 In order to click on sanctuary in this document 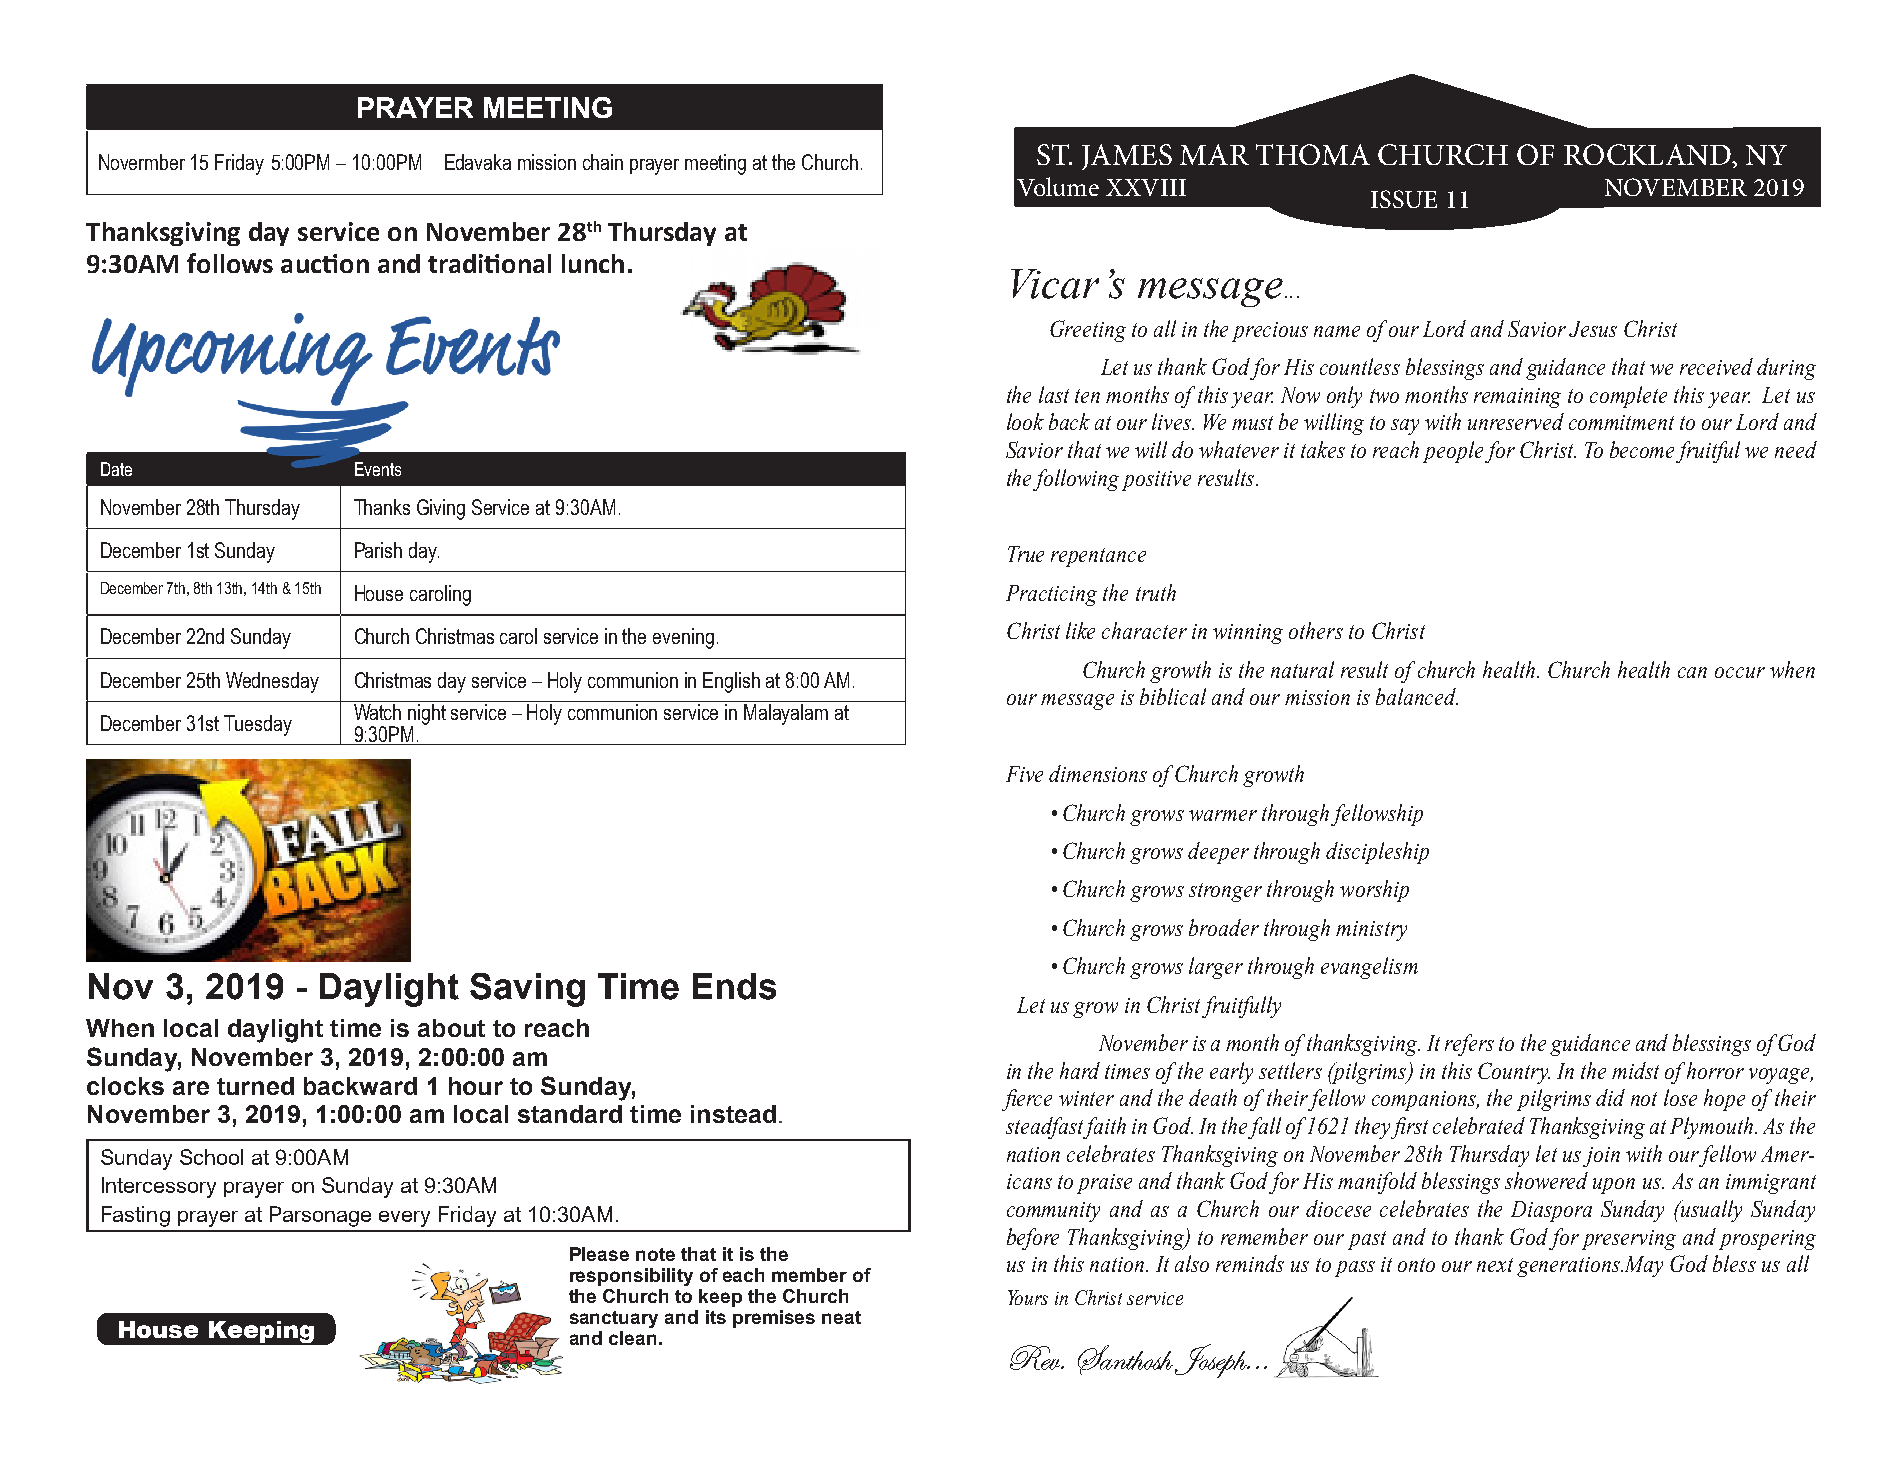, I will do `click(614, 1319)`.
